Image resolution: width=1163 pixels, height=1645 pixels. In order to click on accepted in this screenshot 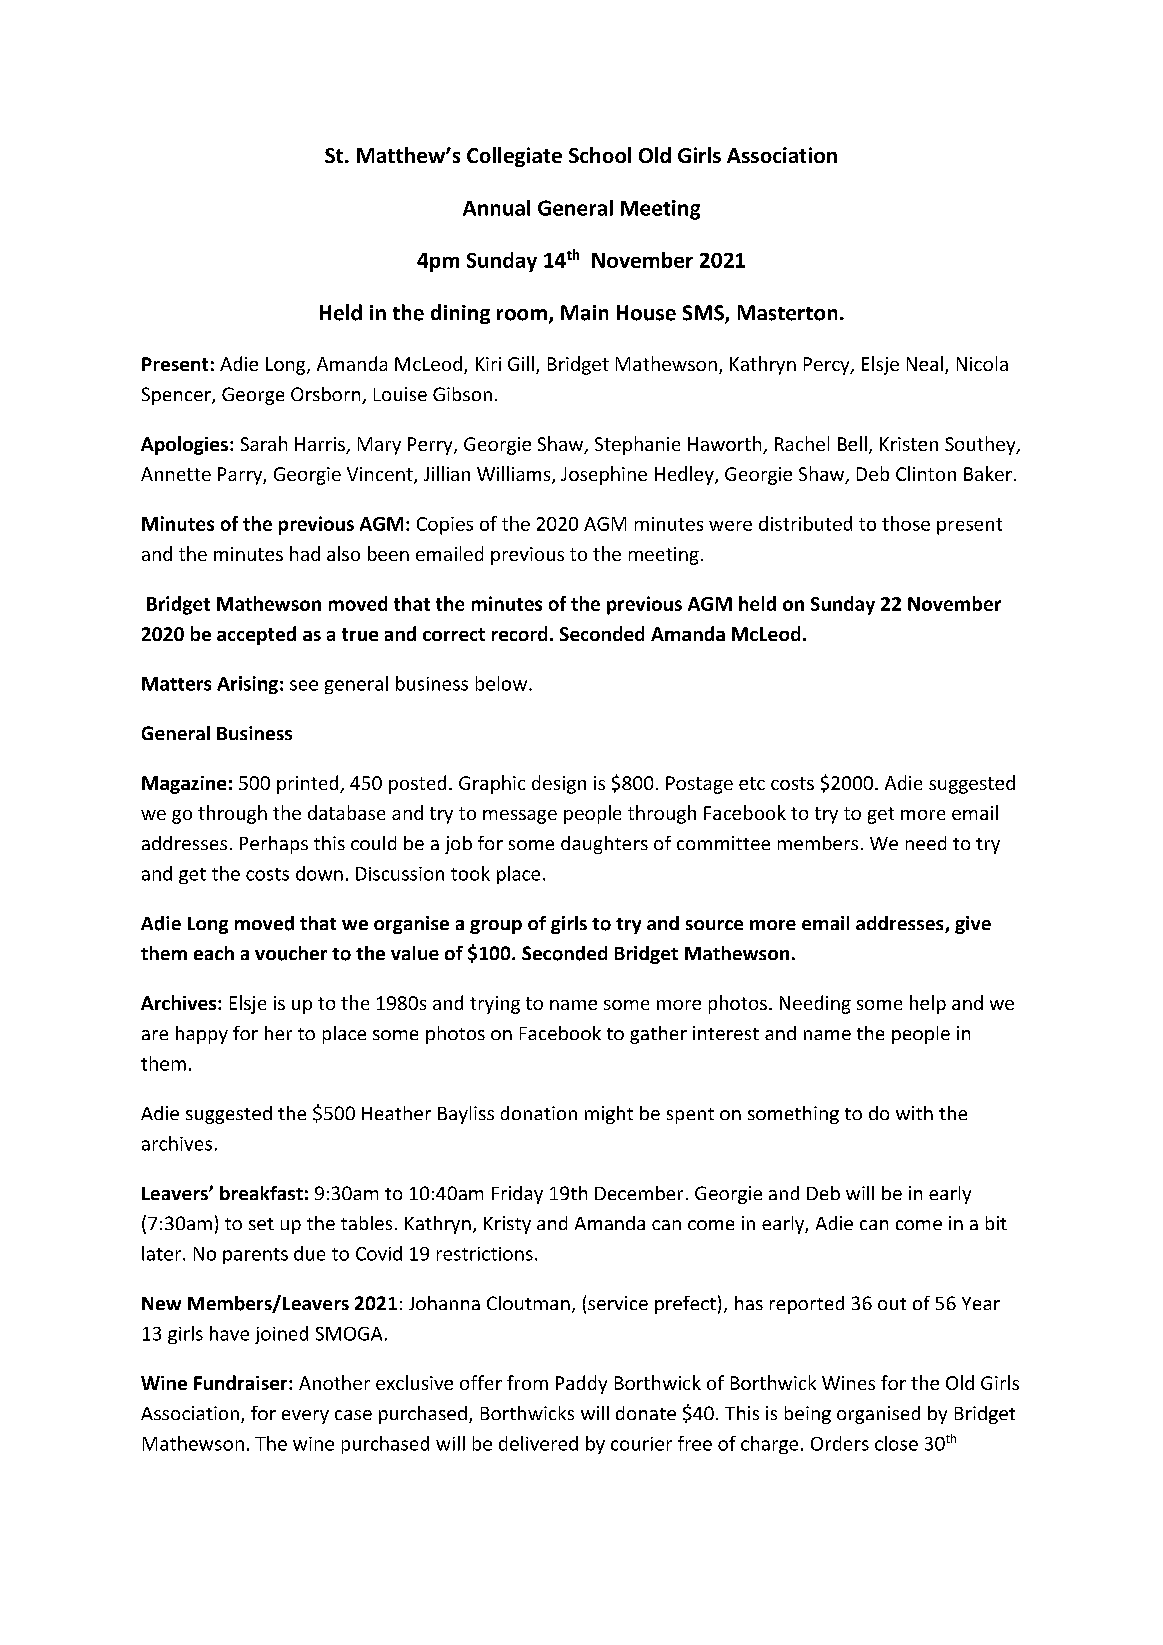, I will do `click(256, 635)`.
